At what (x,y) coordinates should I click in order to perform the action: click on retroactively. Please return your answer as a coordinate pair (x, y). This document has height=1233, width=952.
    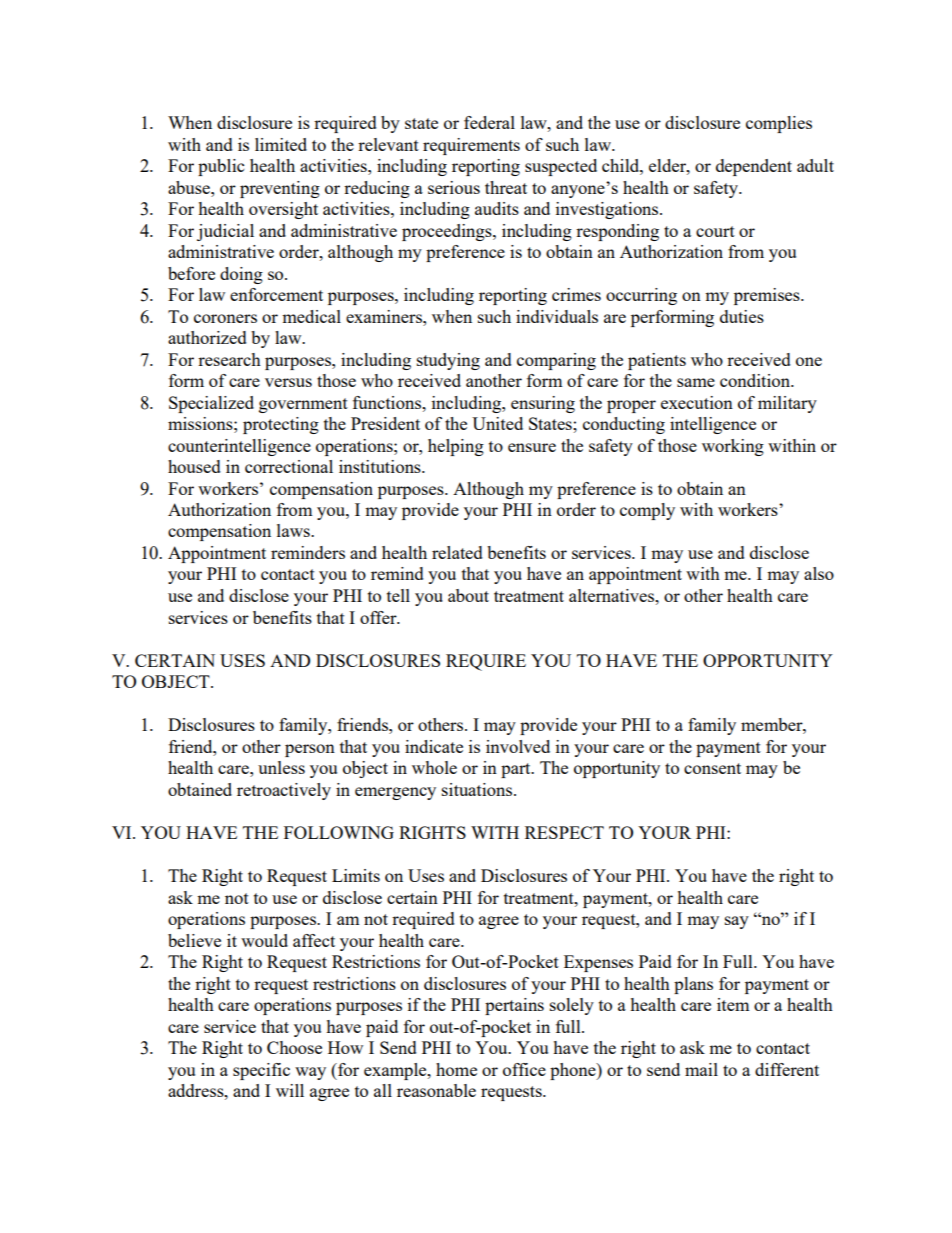
    Looking at the image, I should click on (284, 791).
